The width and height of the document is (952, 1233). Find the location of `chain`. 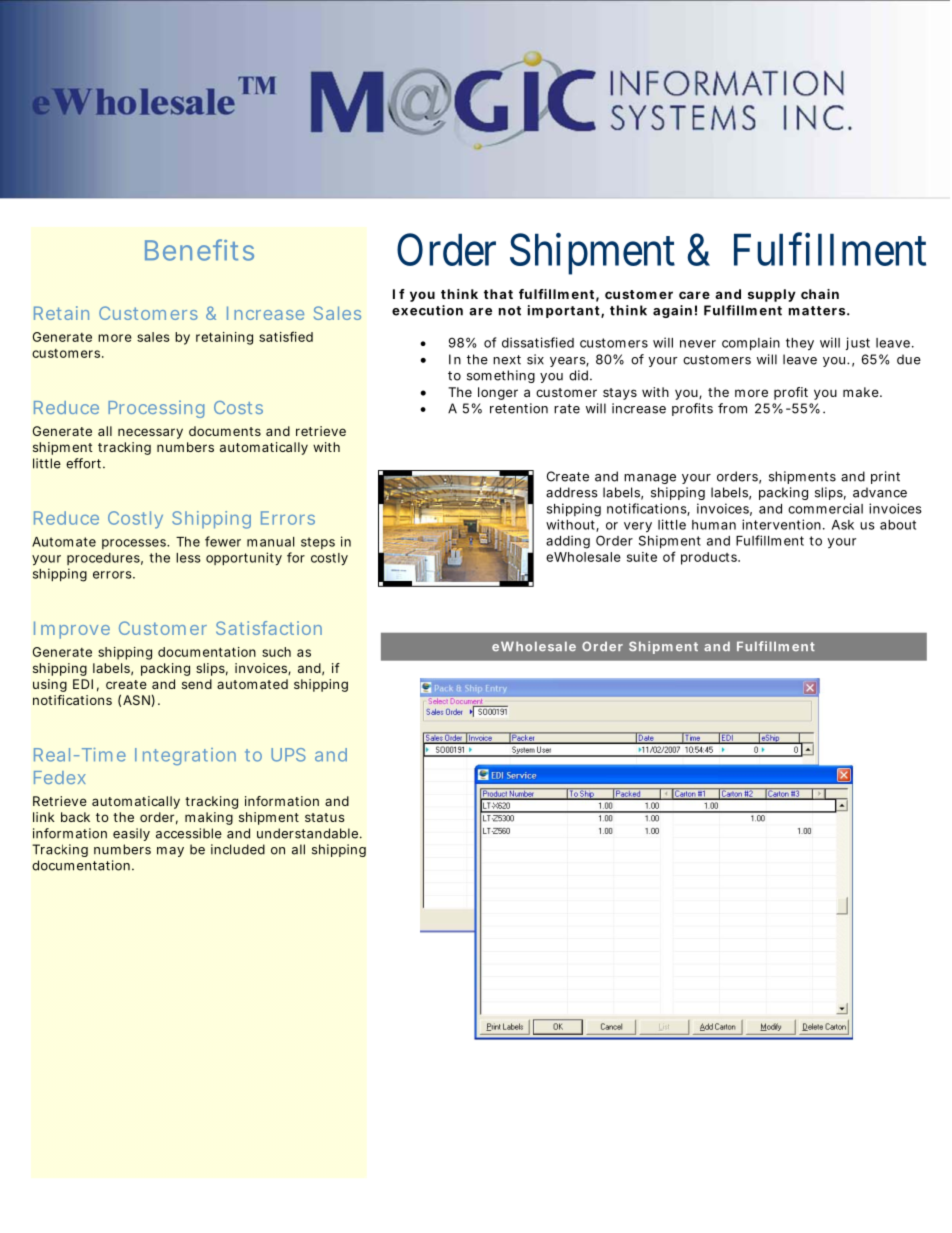

chain is located at coordinates (820, 294).
